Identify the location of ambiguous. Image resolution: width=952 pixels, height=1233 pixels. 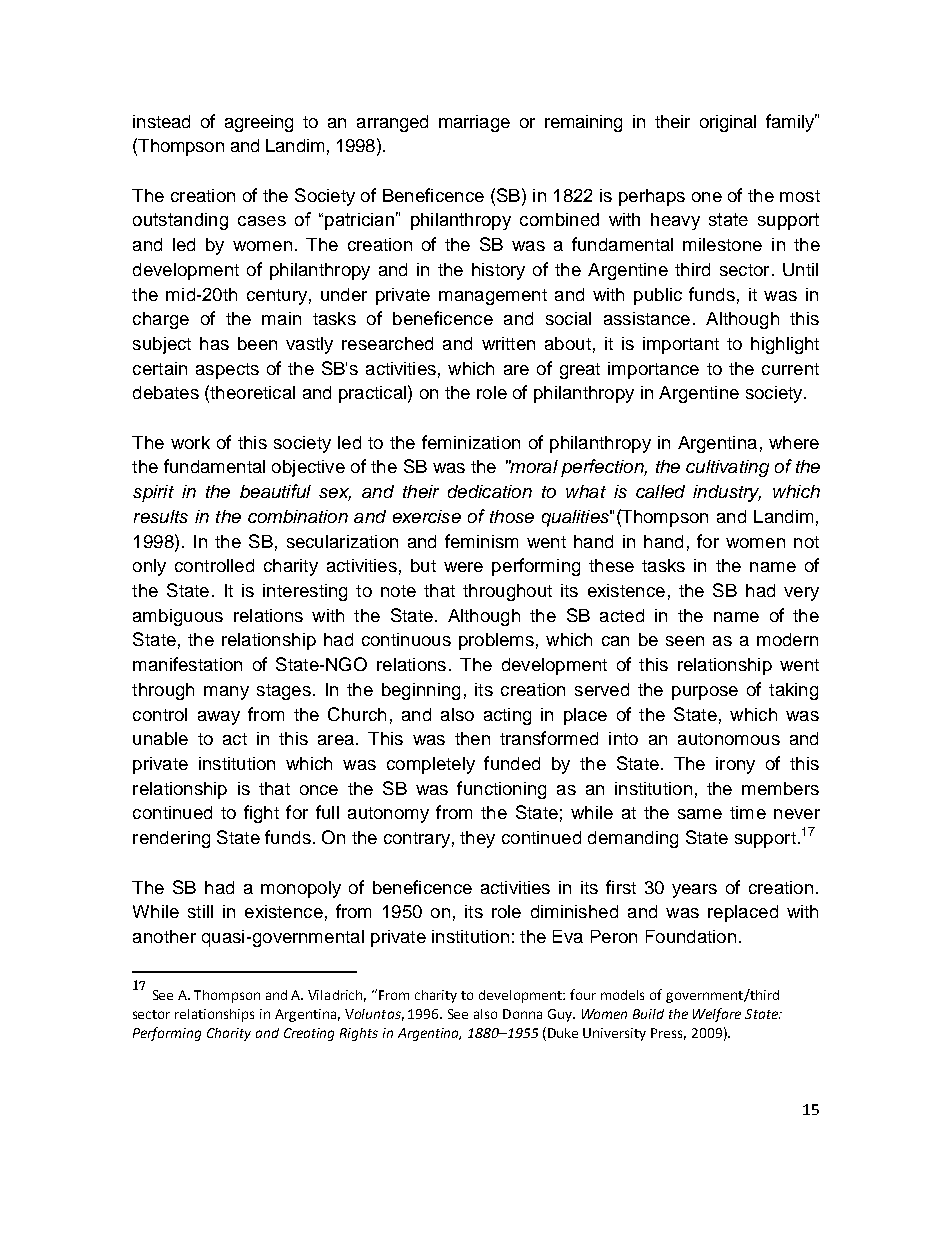
(178, 617).
